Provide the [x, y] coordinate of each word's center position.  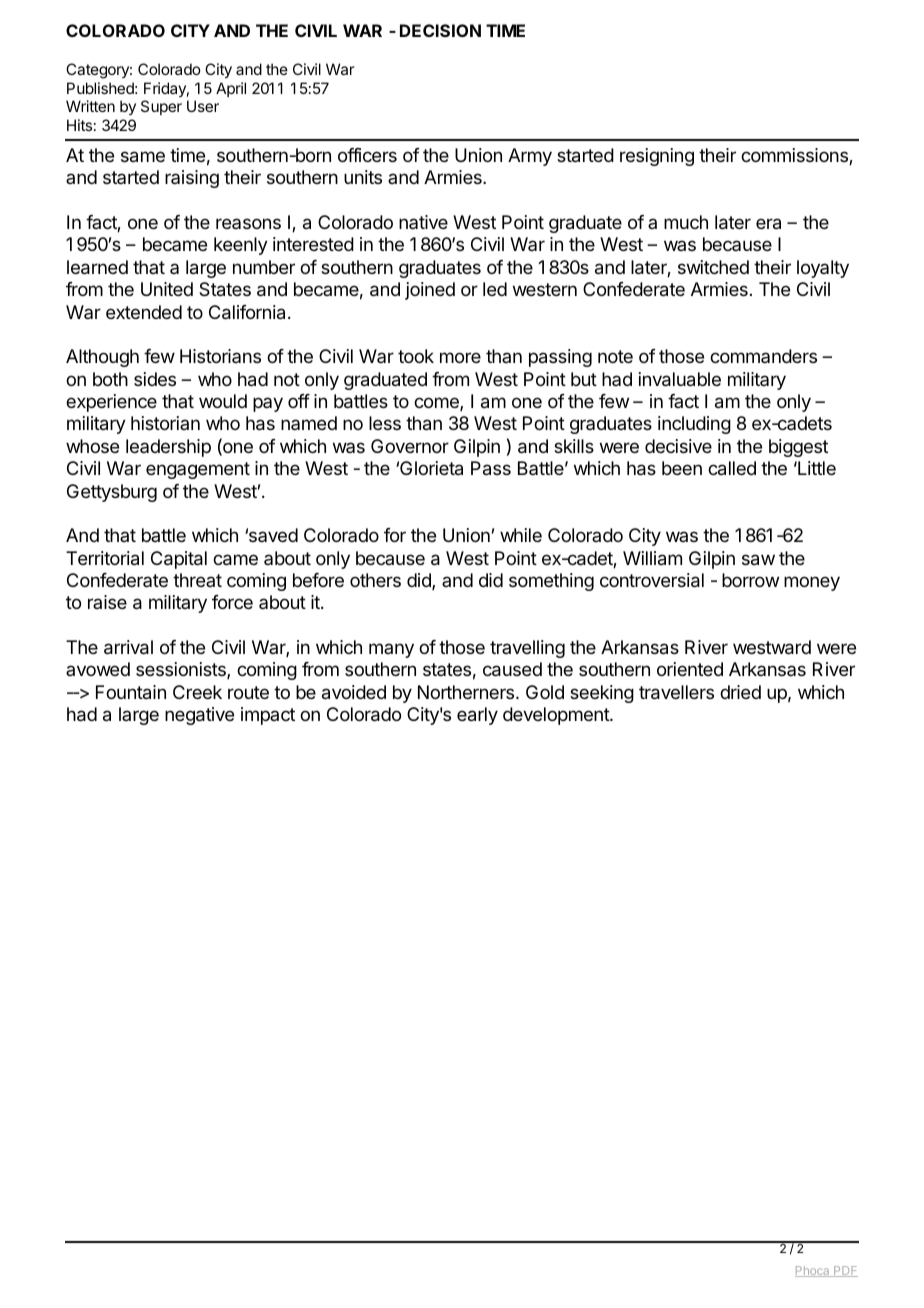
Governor [410, 446]
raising [192, 179]
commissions [795, 156]
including [694, 425]
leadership [168, 448]
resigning [657, 157]
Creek [197, 692]
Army [530, 157]
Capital [179, 560]
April [231, 89]
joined [430, 291]
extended [144, 312]
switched [713, 267]
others [375, 580]
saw [758, 560]
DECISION [440, 30]
